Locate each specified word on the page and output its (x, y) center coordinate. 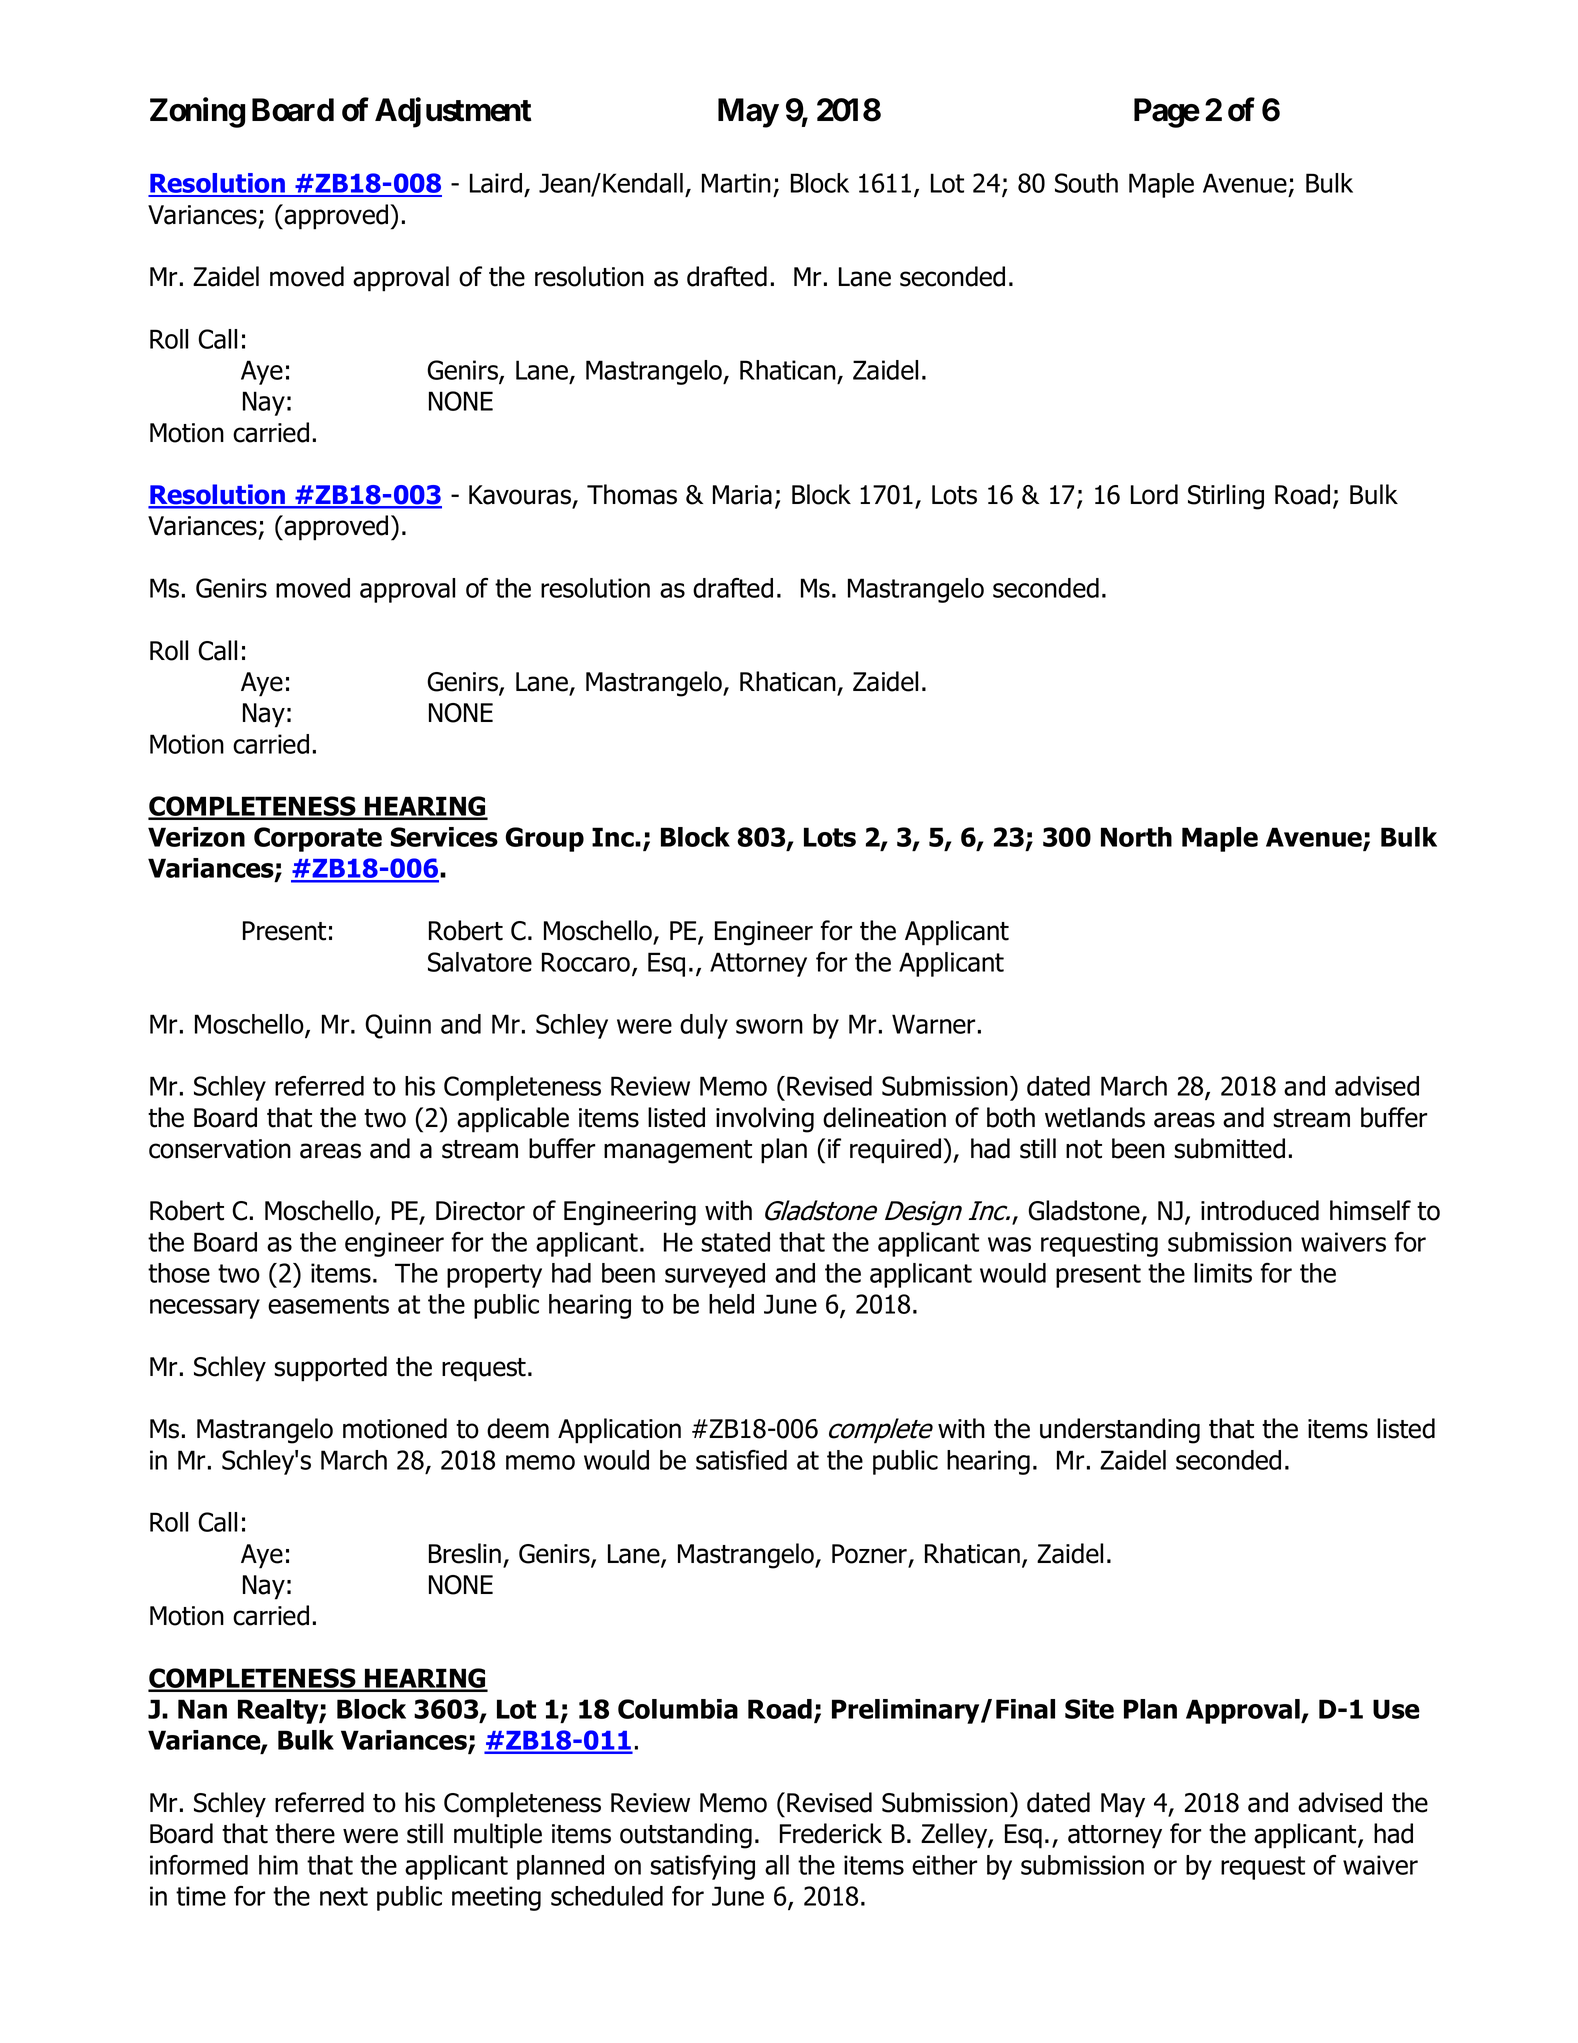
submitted (1229, 1148)
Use (1396, 1709)
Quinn (398, 1026)
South (1086, 183)
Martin (736, 183)
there (305, 1833)
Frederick (831, 1833)
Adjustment (453, 112)
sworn (769, 1026)
